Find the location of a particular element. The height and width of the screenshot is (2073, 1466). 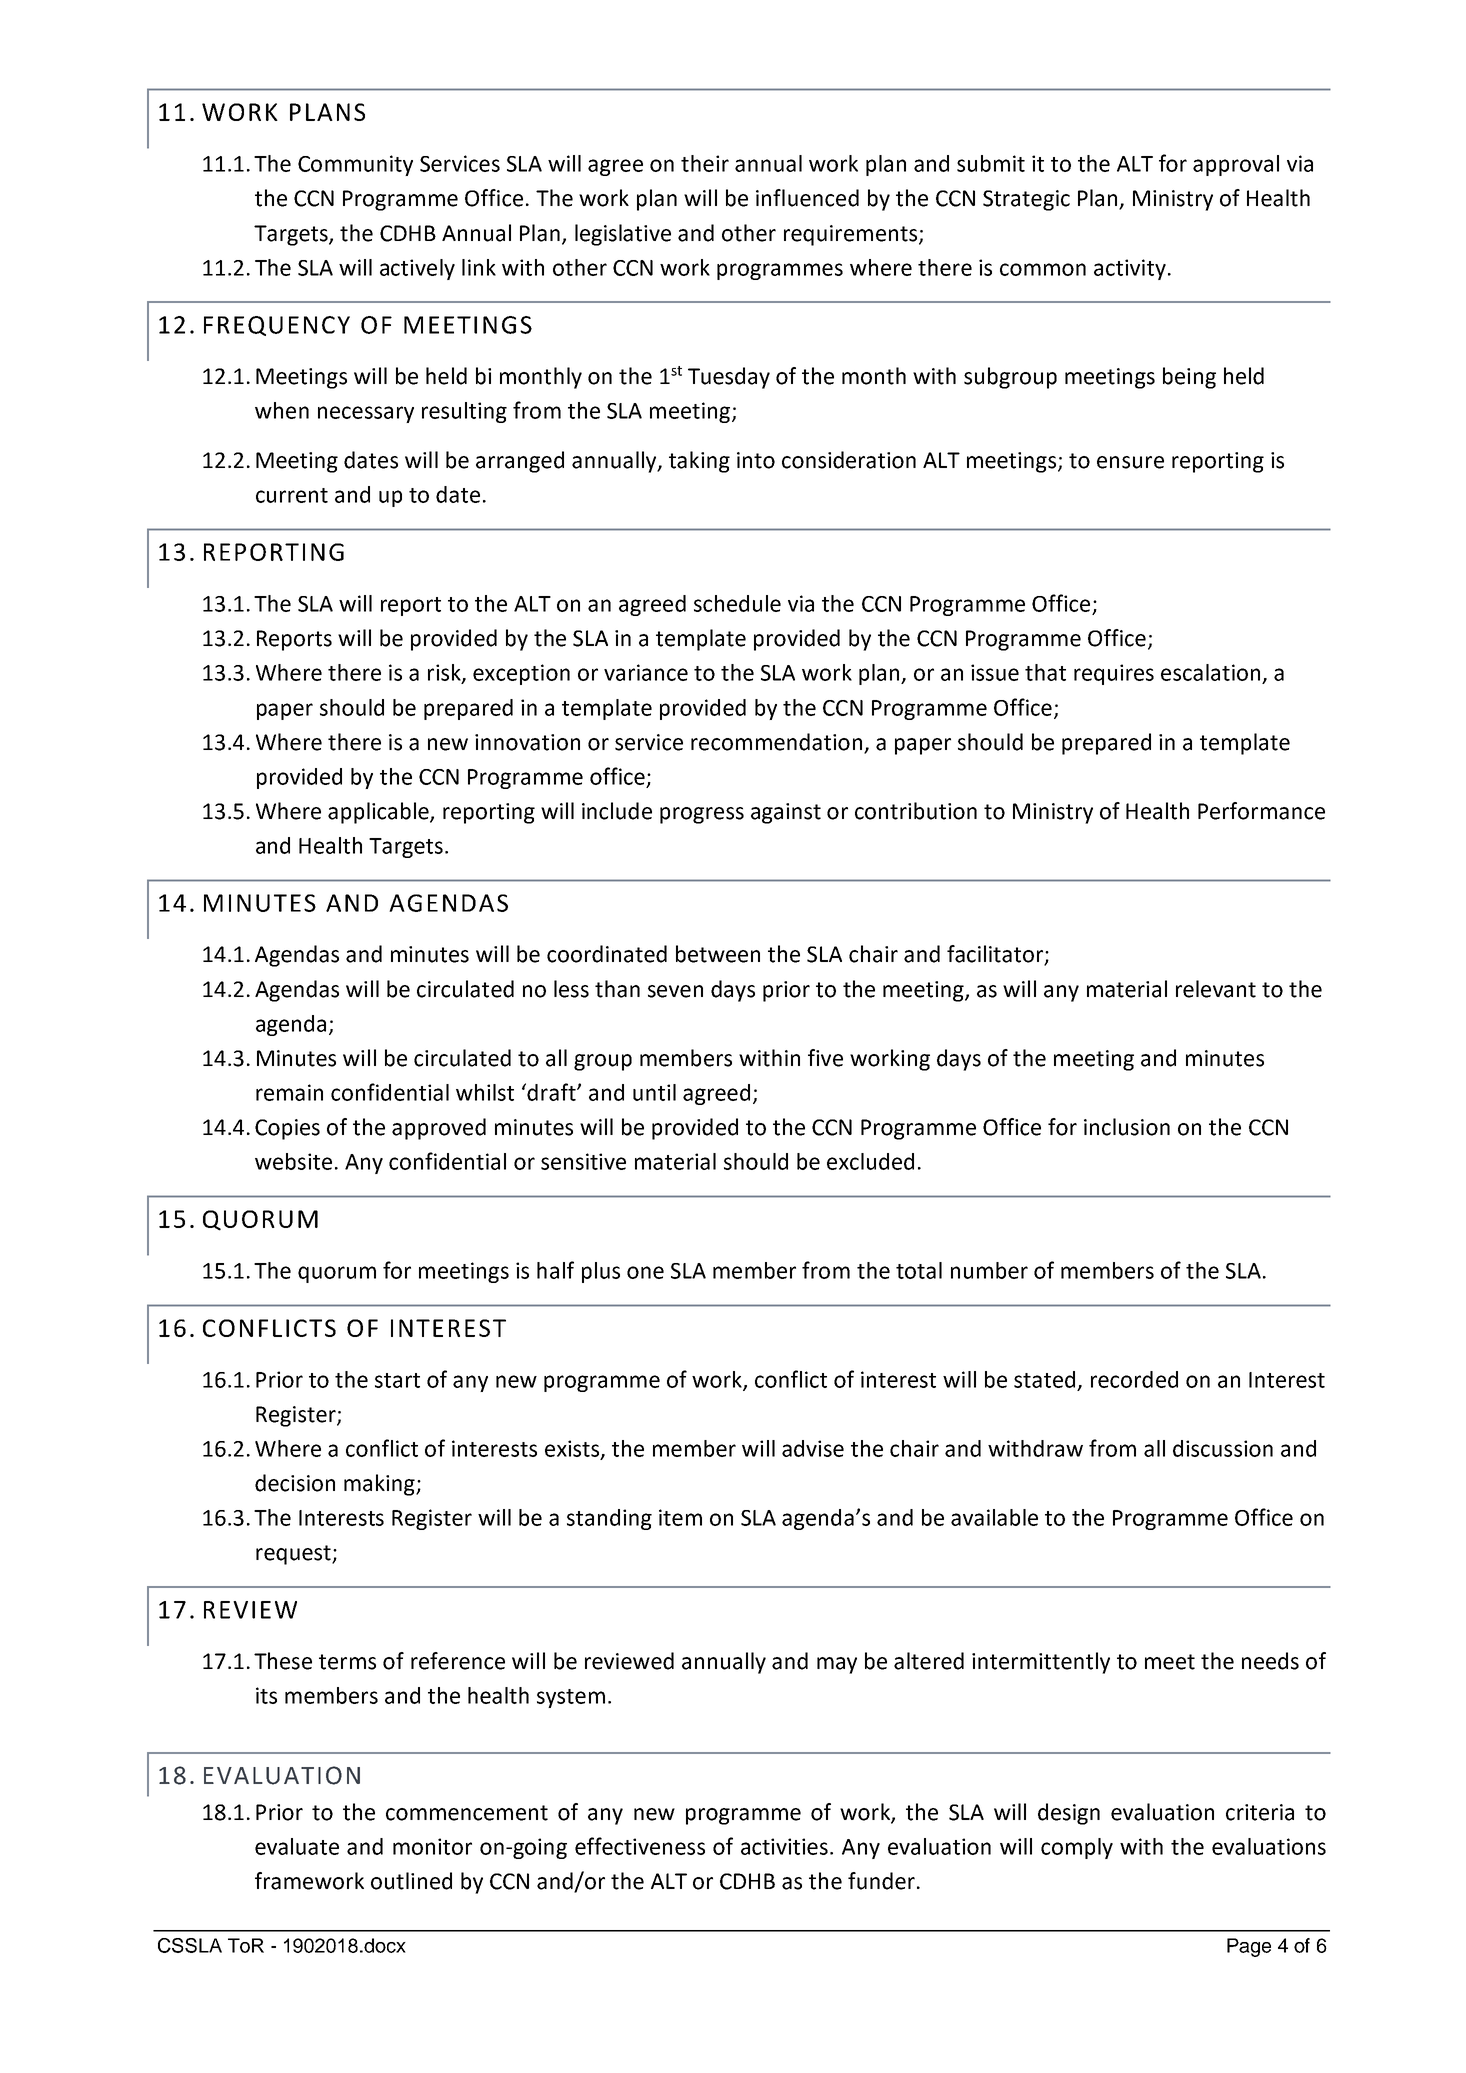

five is located at coordinates (825, 1058).
